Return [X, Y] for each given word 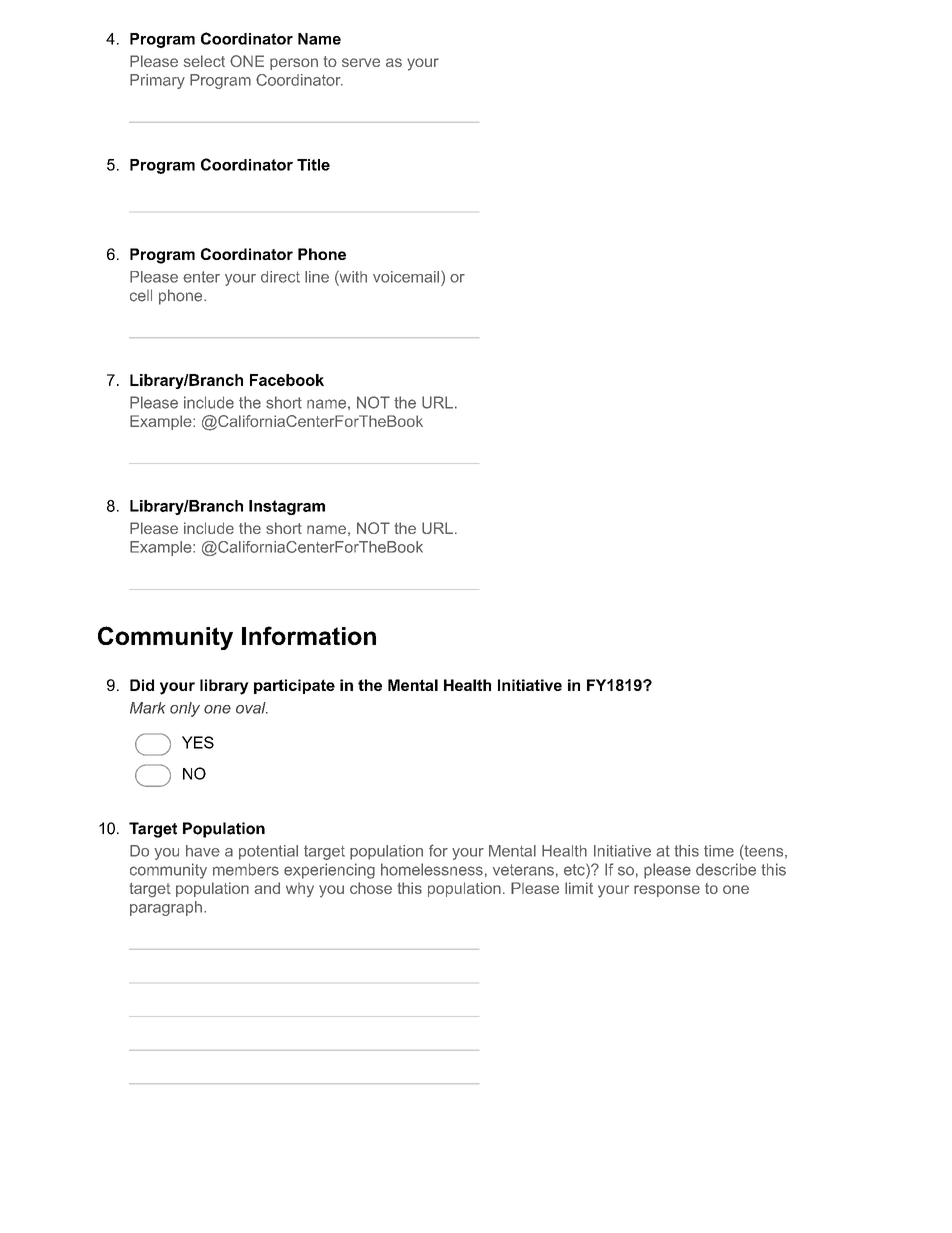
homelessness [432, 869]
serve [361, 62]
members [246, 869]
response [667, 891]
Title [313, 165]
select [204, 61]
